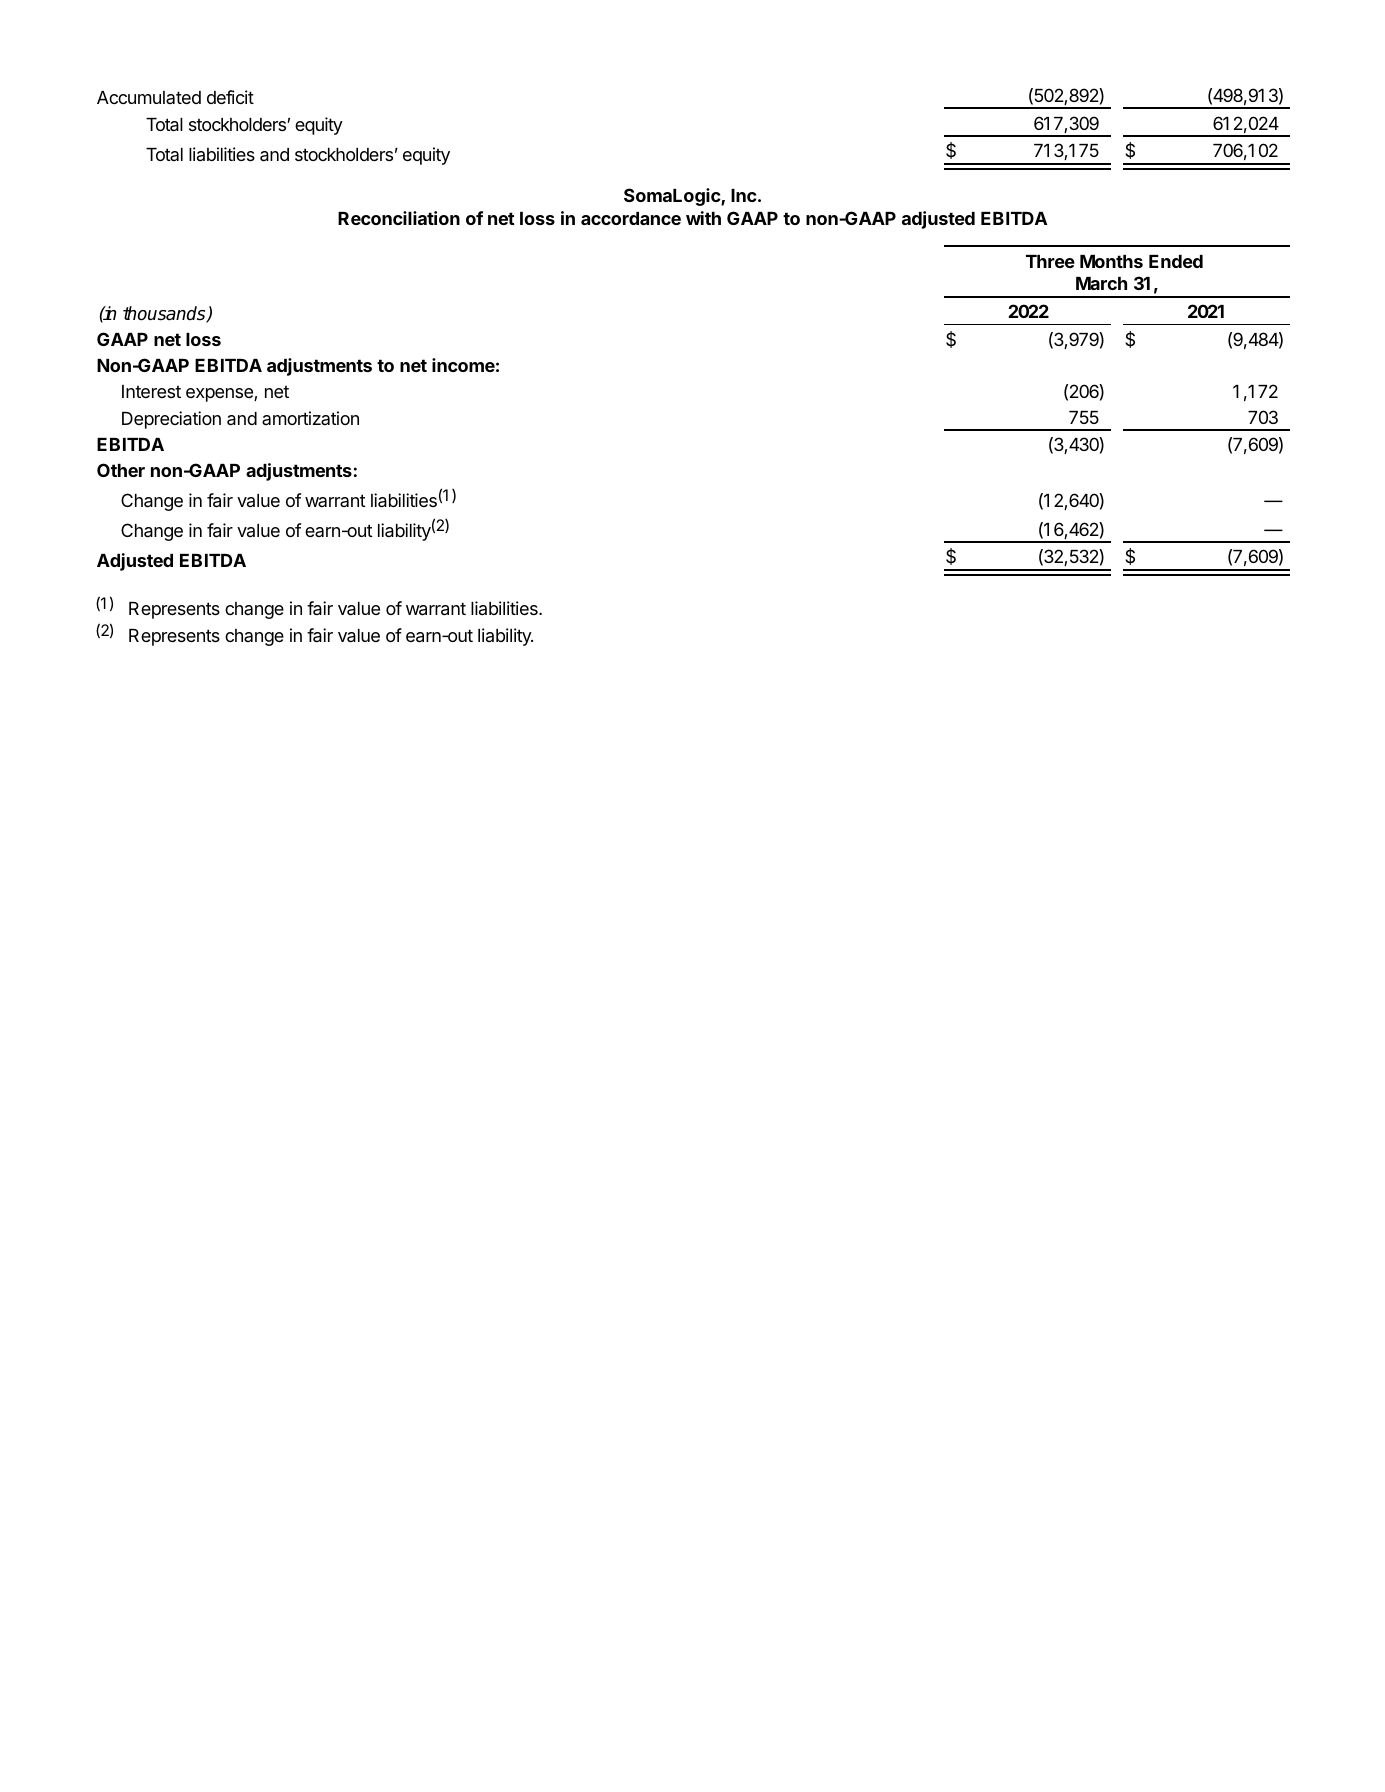 This page has width=1385, height=1792. I want to click on with, so click(703, 218).
